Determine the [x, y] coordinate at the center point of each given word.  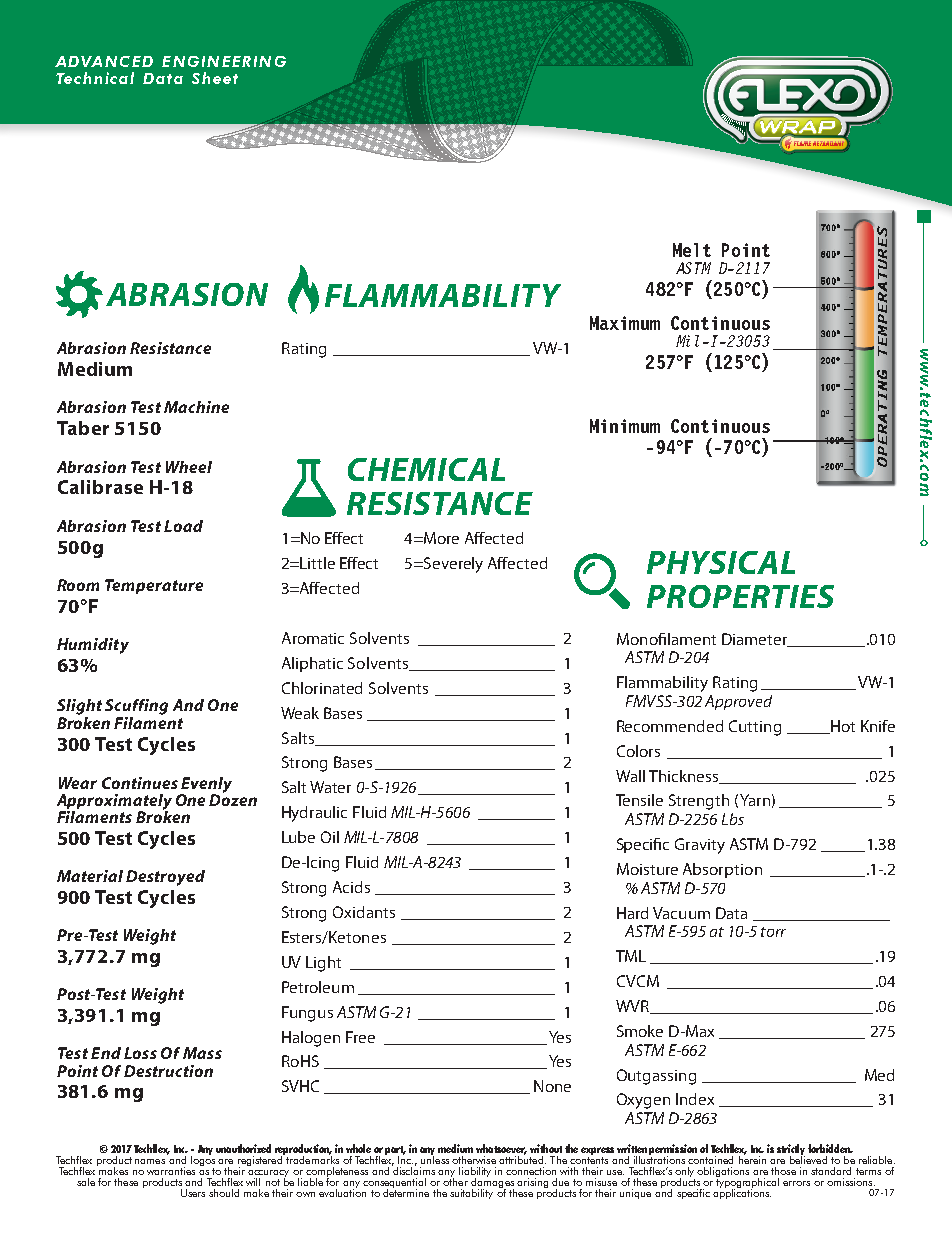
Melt [692, 250]
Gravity [700, 846]
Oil [330, 837]
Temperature [154, 586]
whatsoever [501, 1149]
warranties [171, 1171]
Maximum [625, 323]
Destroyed [165, 878]
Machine [196, 407]
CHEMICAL [426, 469]
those [783, 1171]
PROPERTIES [740, 596]
